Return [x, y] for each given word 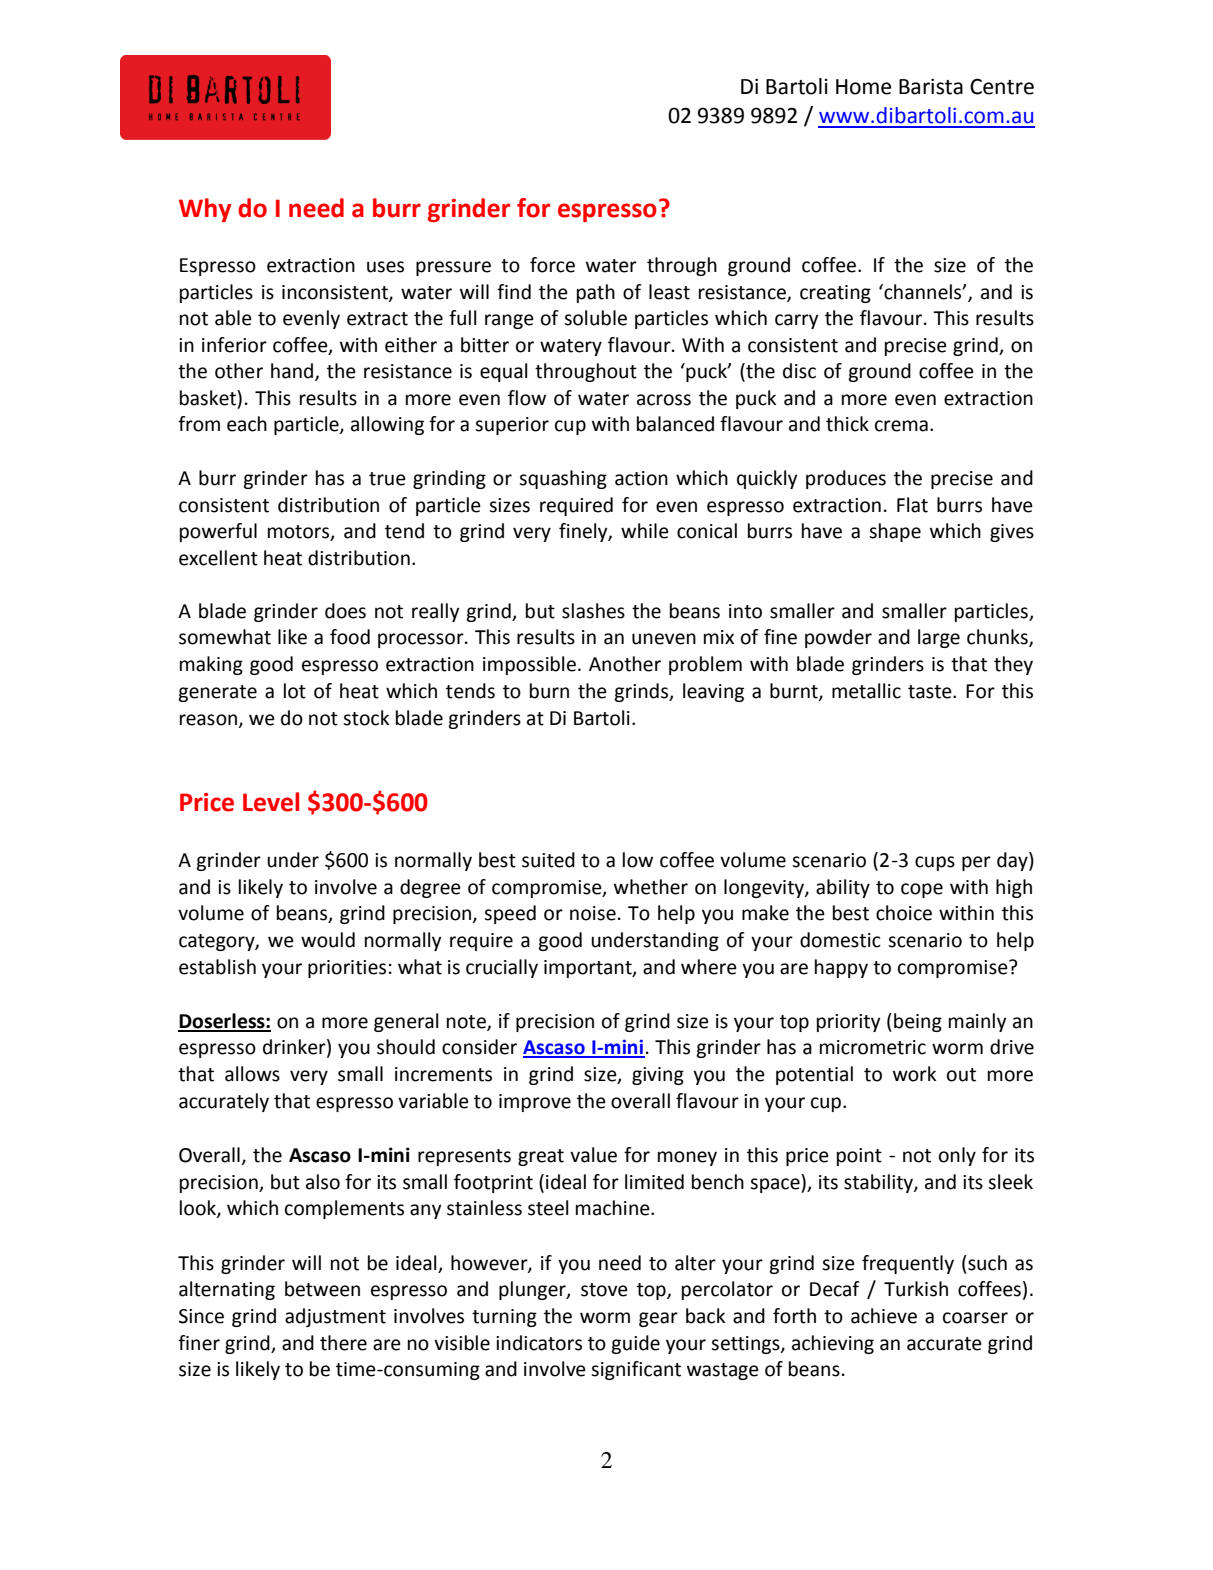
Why [205, 210]
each [247, 424]
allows [252, 1074]
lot [295, 691]
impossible [529, 665]
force [552, 265]
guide [635, 1344]
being [918, 1022]
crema [901, 426]
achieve [884, 1316]
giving [658, 1076]
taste [931, 692]
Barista [931, 86]
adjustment [335, 1317]
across [664, 400]
